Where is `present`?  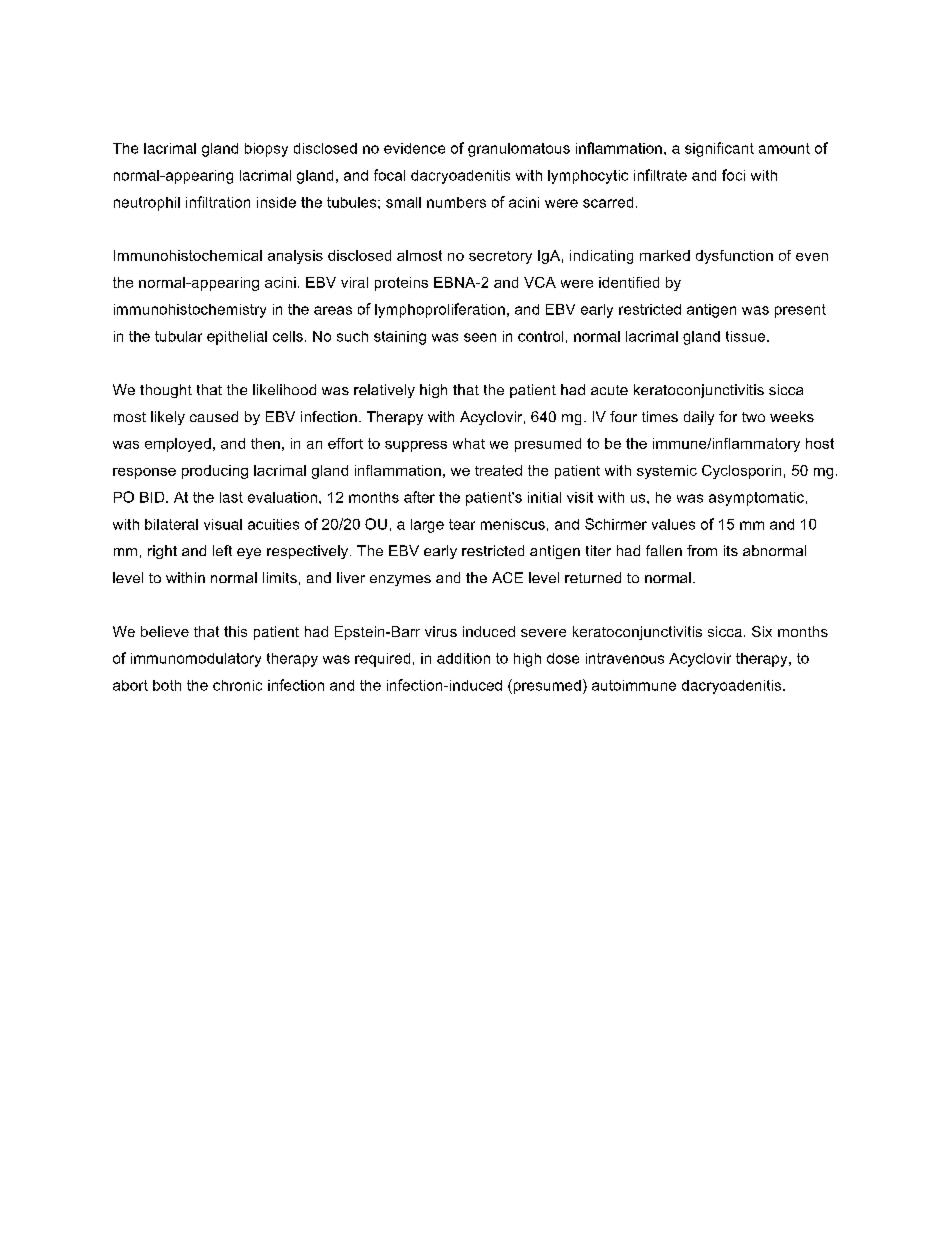 present is located at coordinates (800, 311).
